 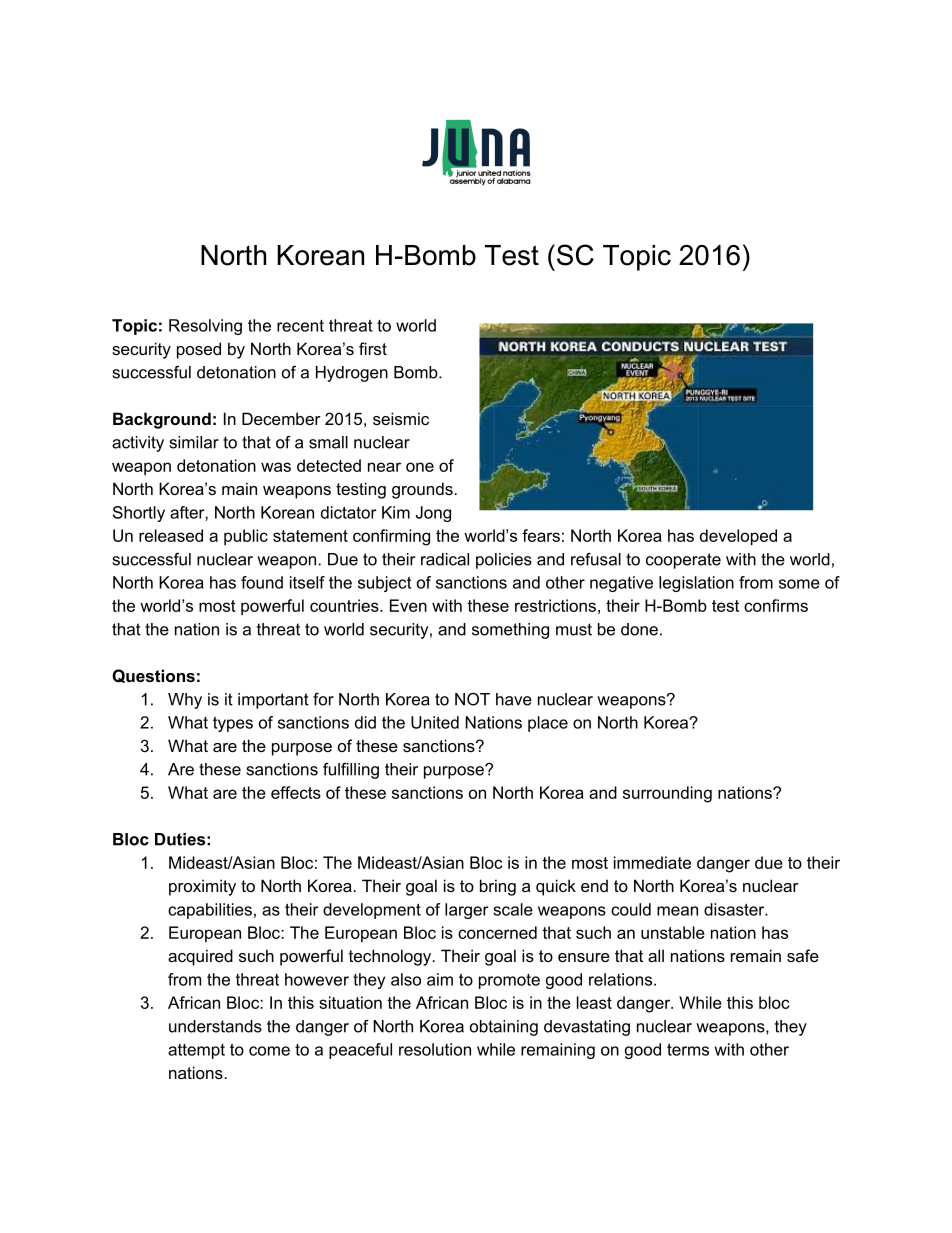 What do you see at coordinates (199, 350) in the document?
I see `posed` at bounding box center [199, 350].
